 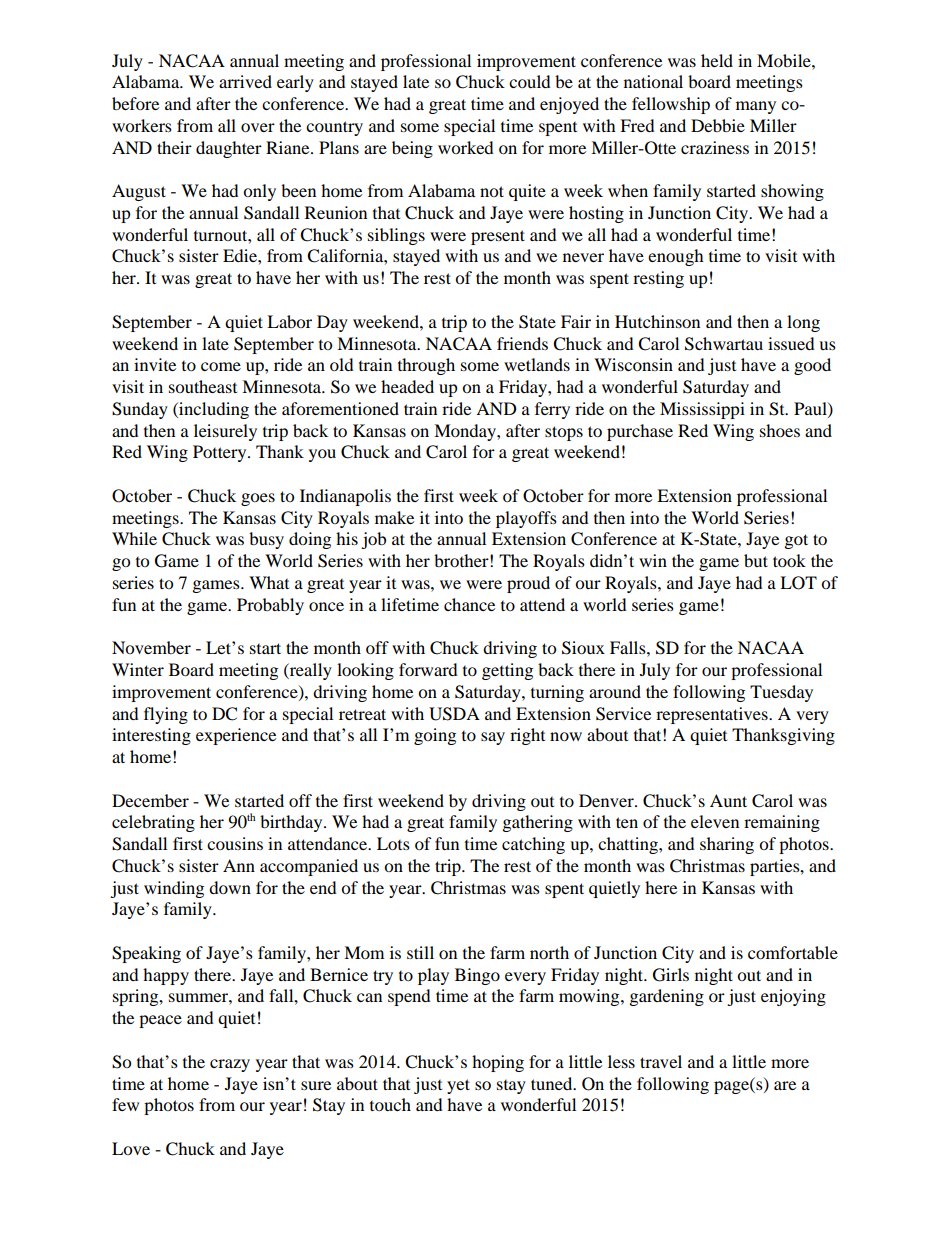 I want to click on but, so click(x=756, y=560).
